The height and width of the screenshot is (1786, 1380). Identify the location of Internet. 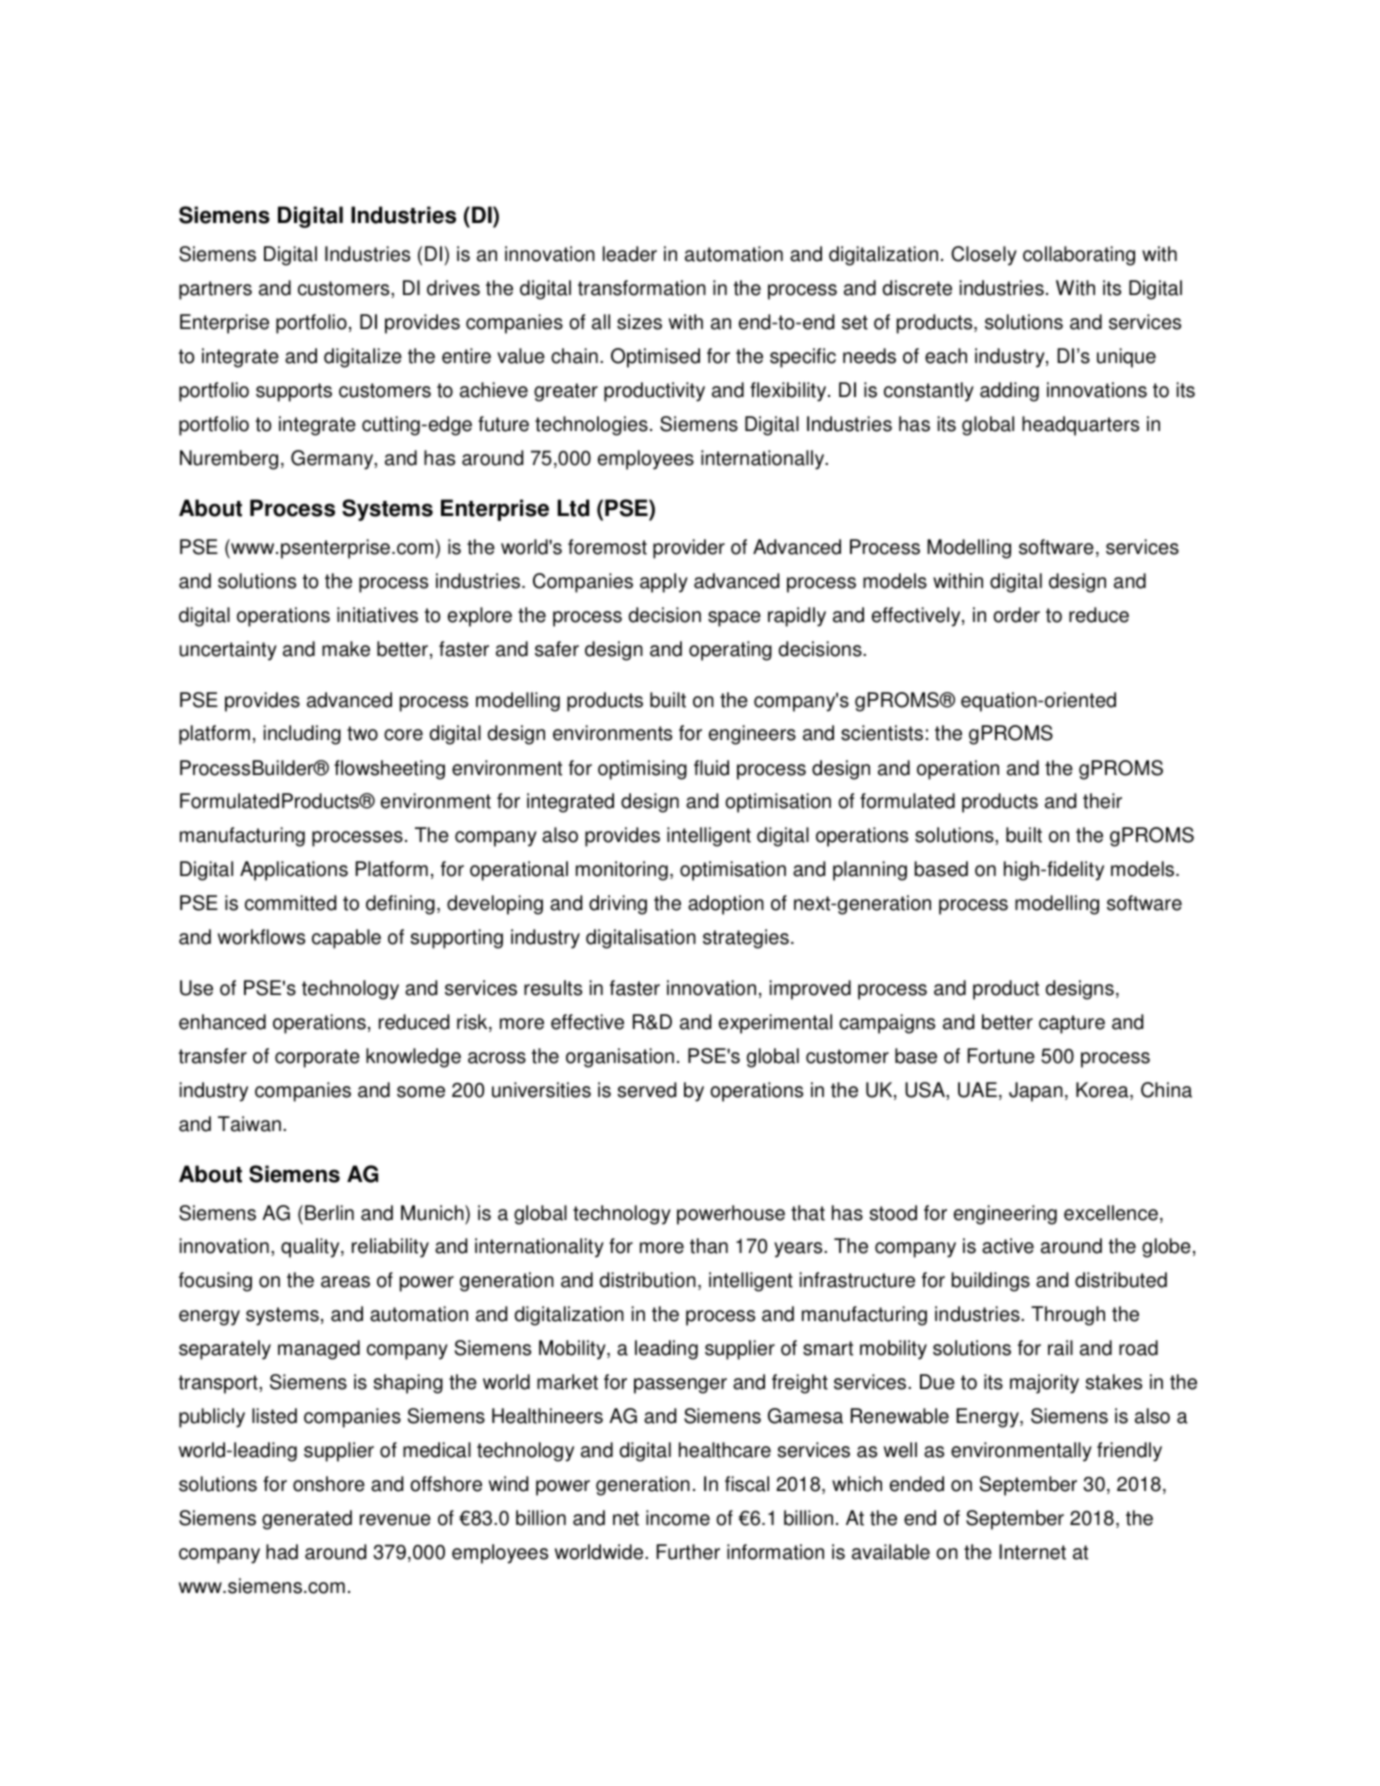
(1032, 1552).
